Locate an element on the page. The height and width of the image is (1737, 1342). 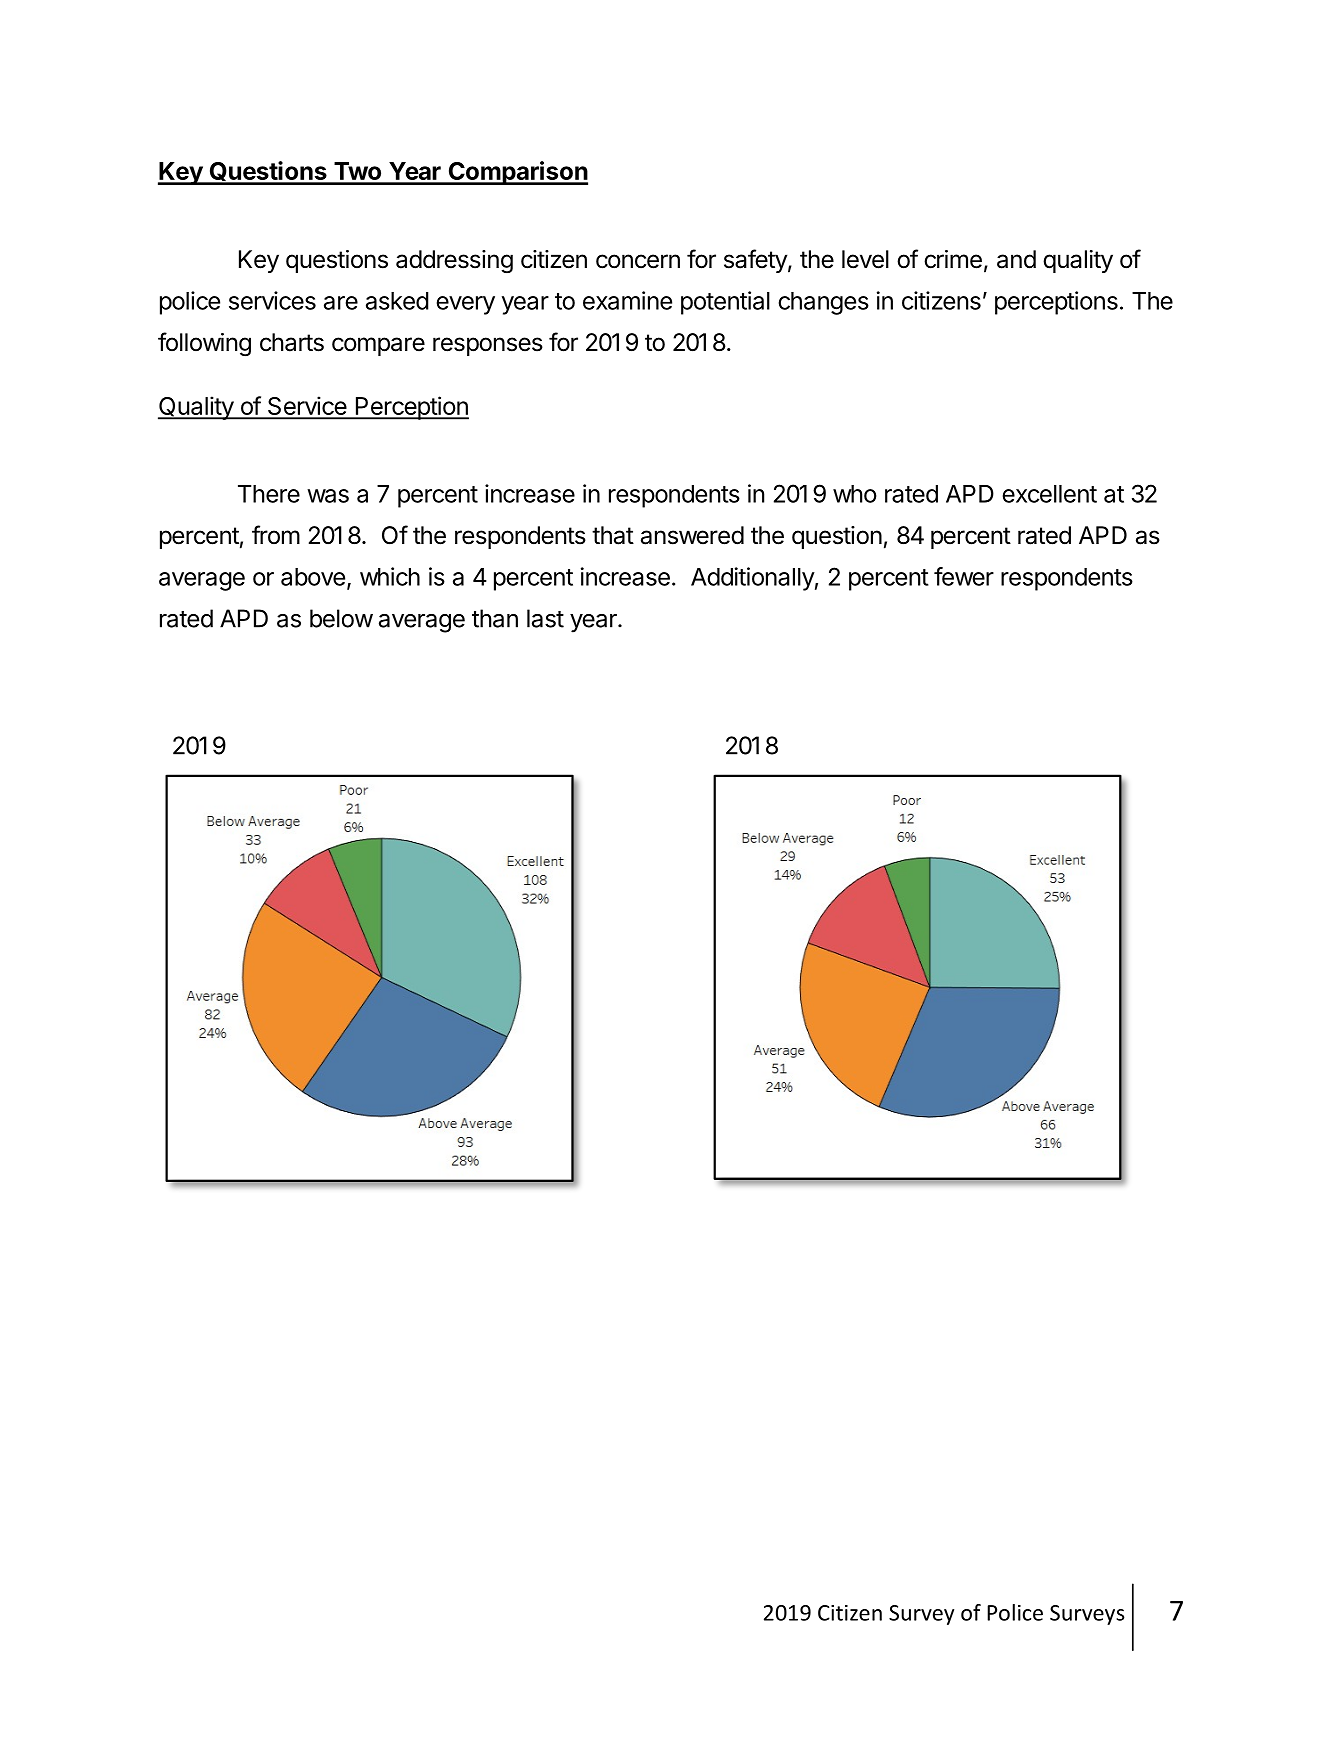
below is located at coordinates (341, 618).
